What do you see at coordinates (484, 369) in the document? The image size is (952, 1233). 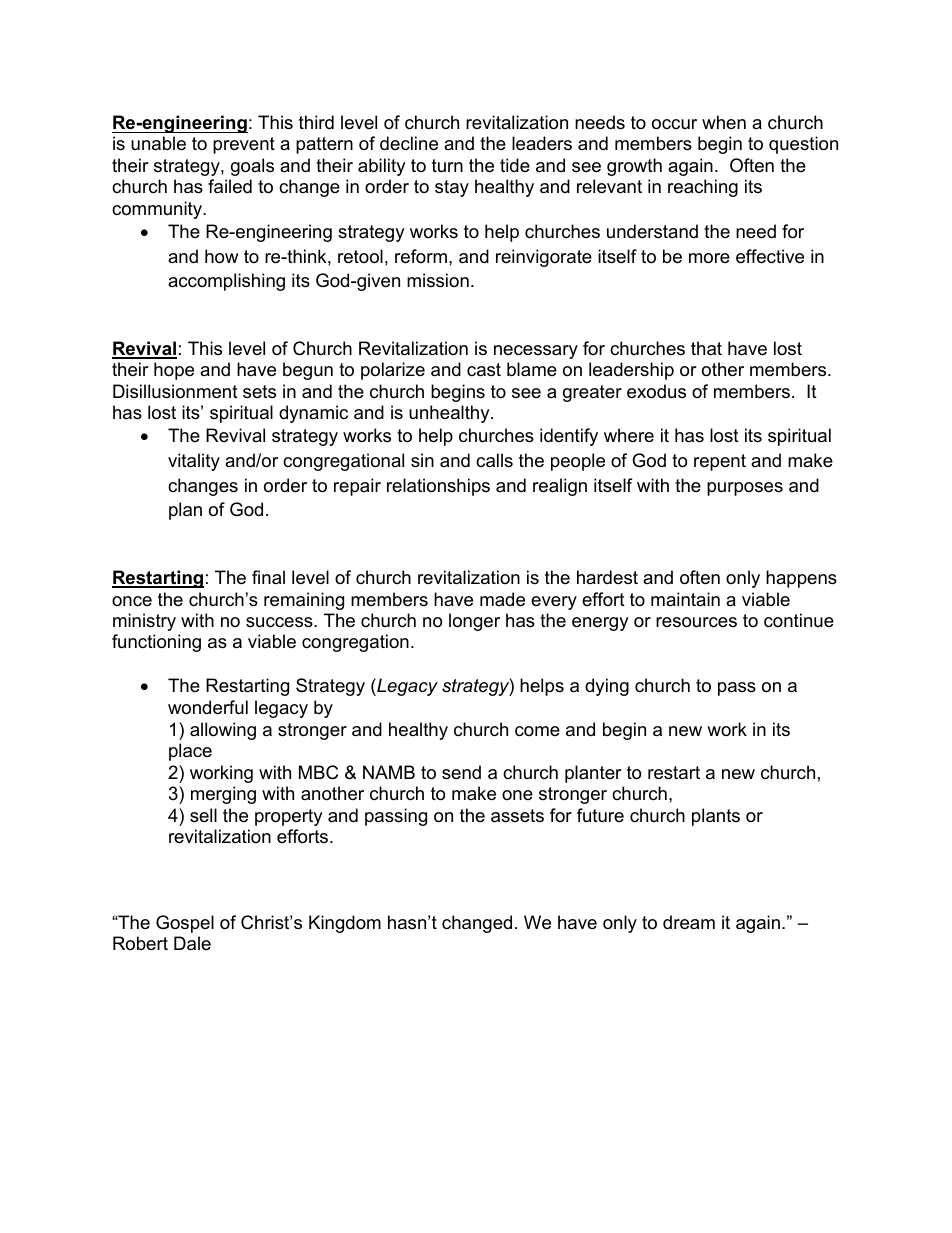 I see `cast` at bounding box center [484, 369].
